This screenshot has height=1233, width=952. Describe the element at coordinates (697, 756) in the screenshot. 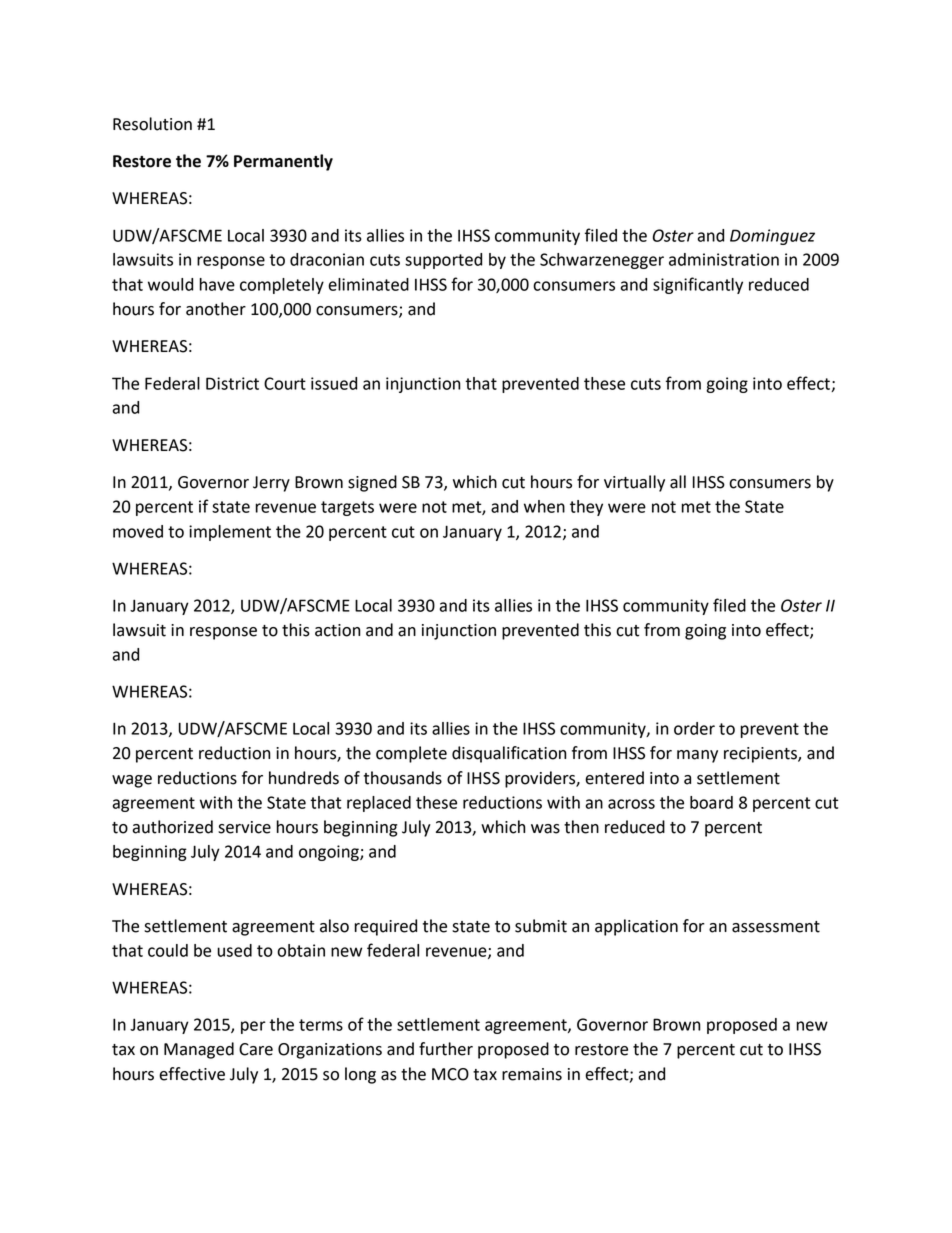

I see `many` at that location.
